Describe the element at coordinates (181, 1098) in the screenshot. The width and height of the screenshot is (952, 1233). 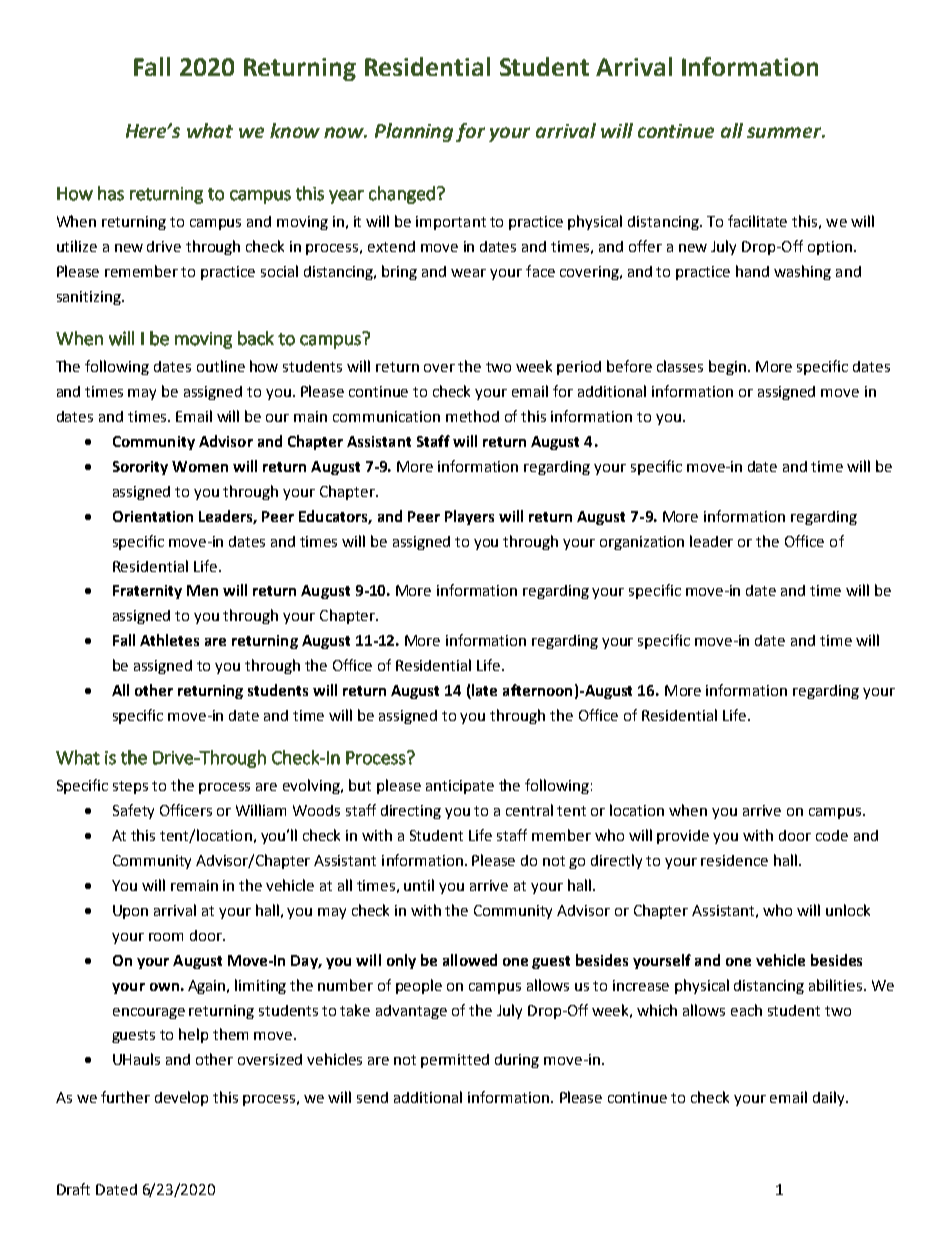
I see `develop` at that location.
